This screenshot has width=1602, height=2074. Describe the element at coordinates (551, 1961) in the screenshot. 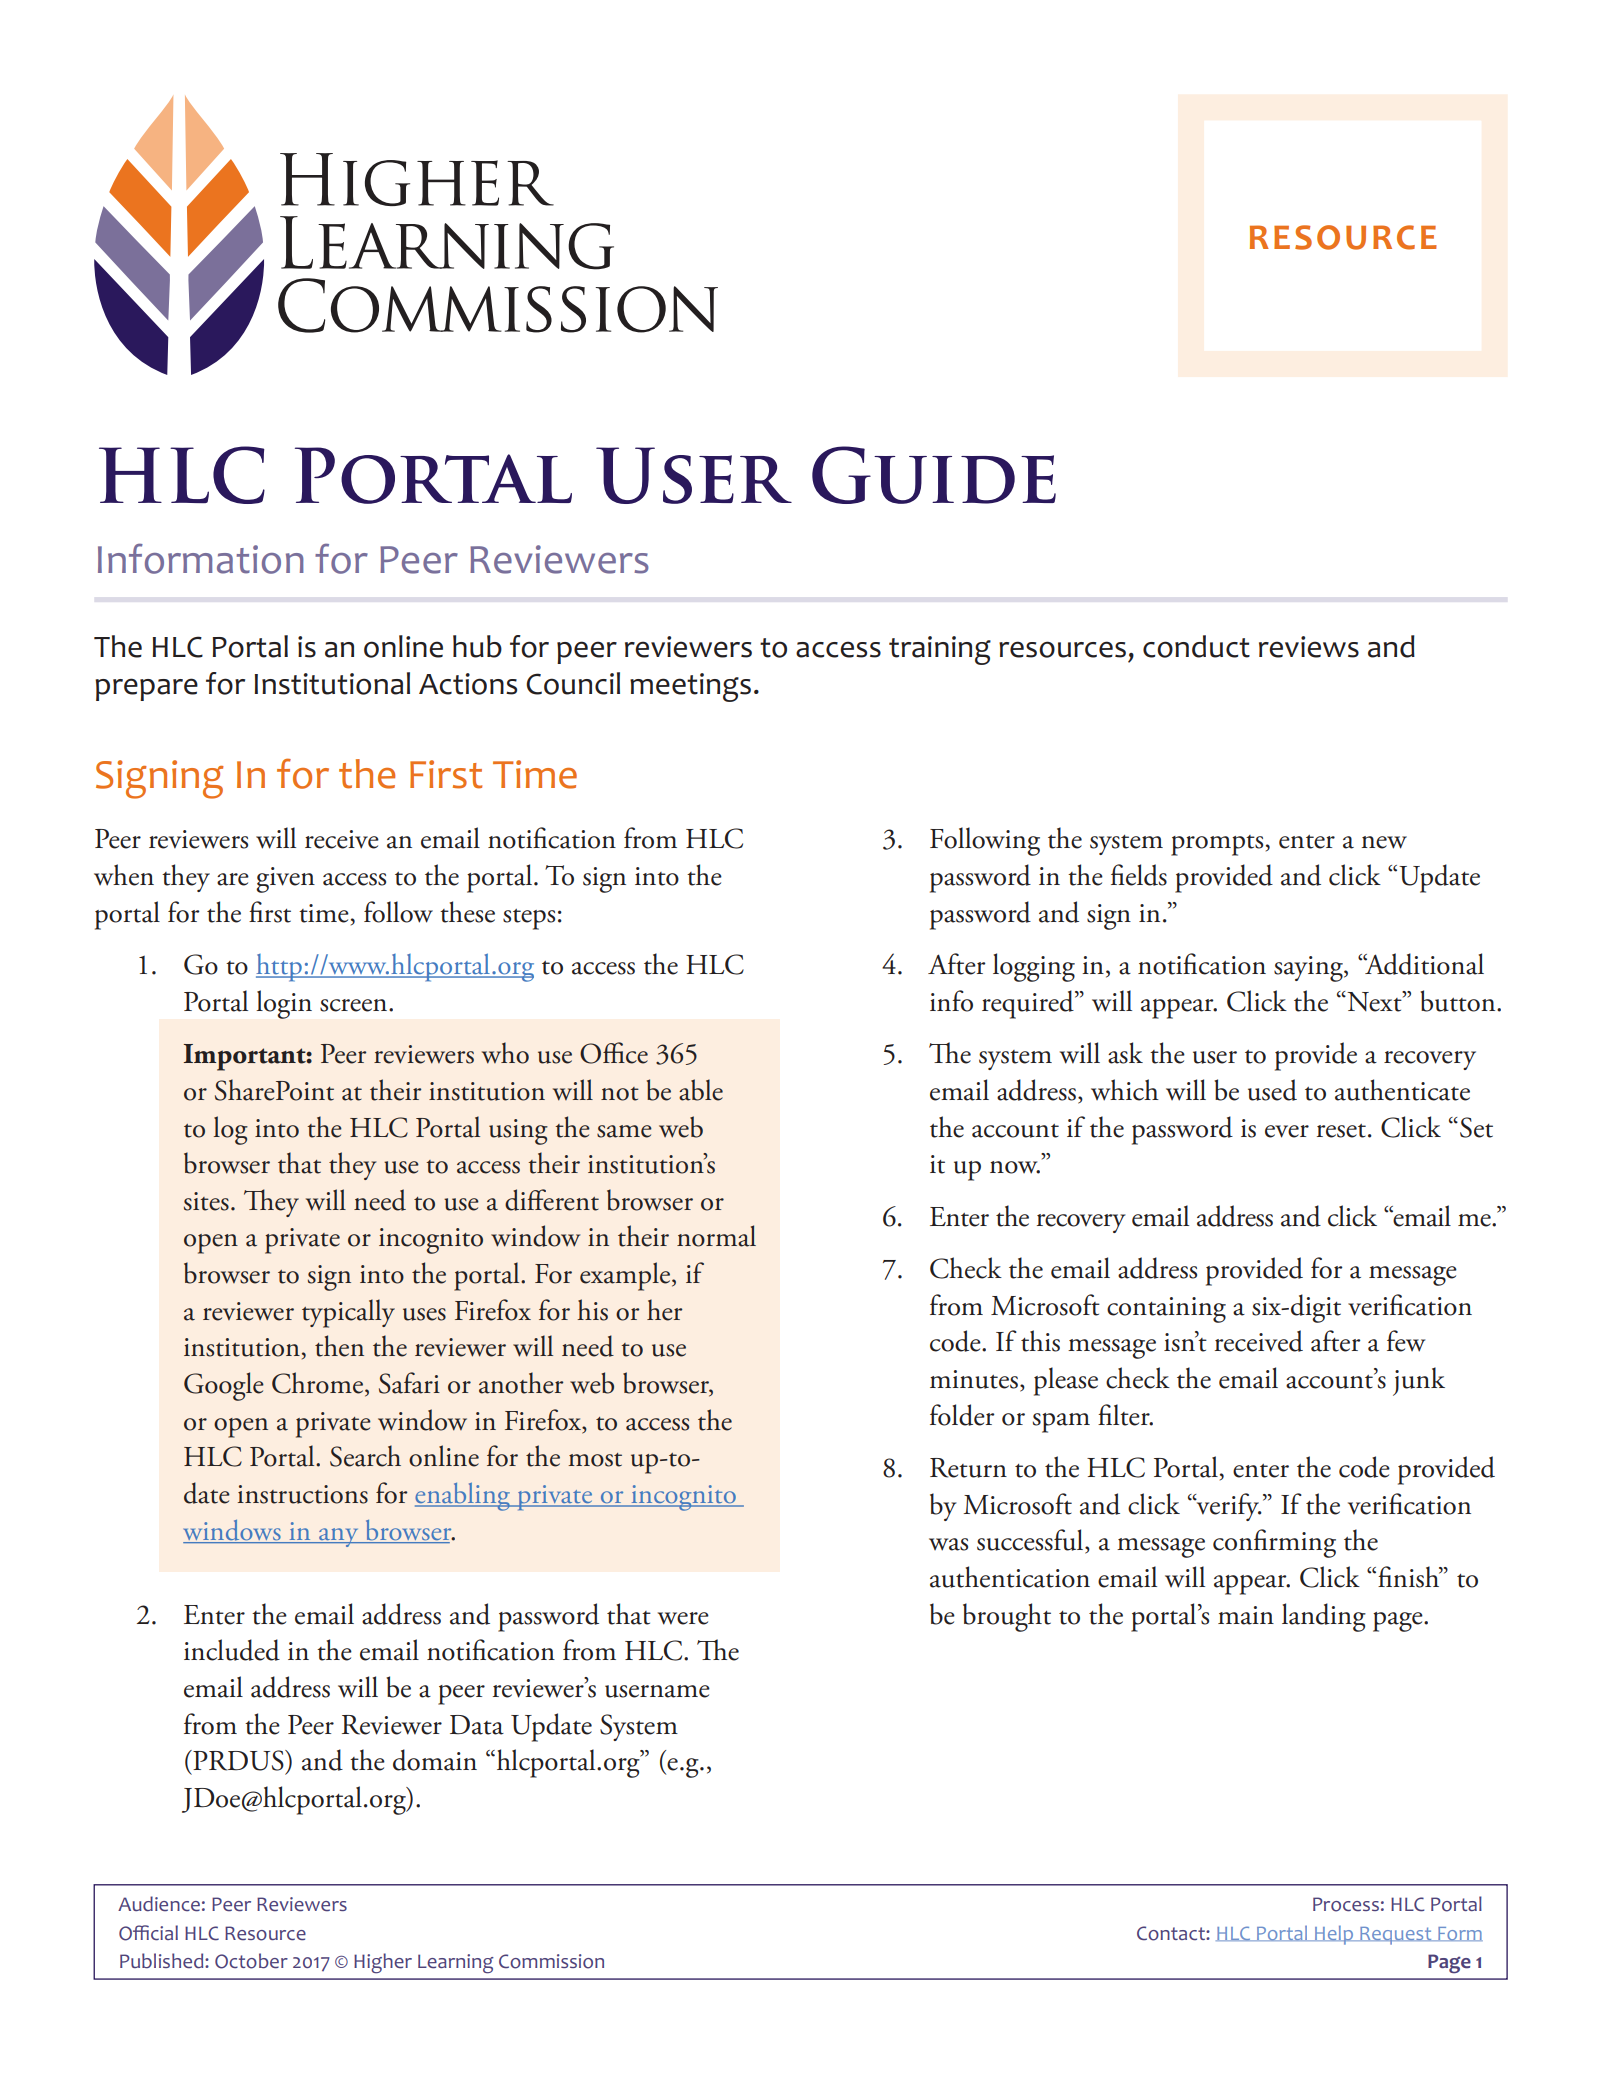

I see `Commission` at that location.
